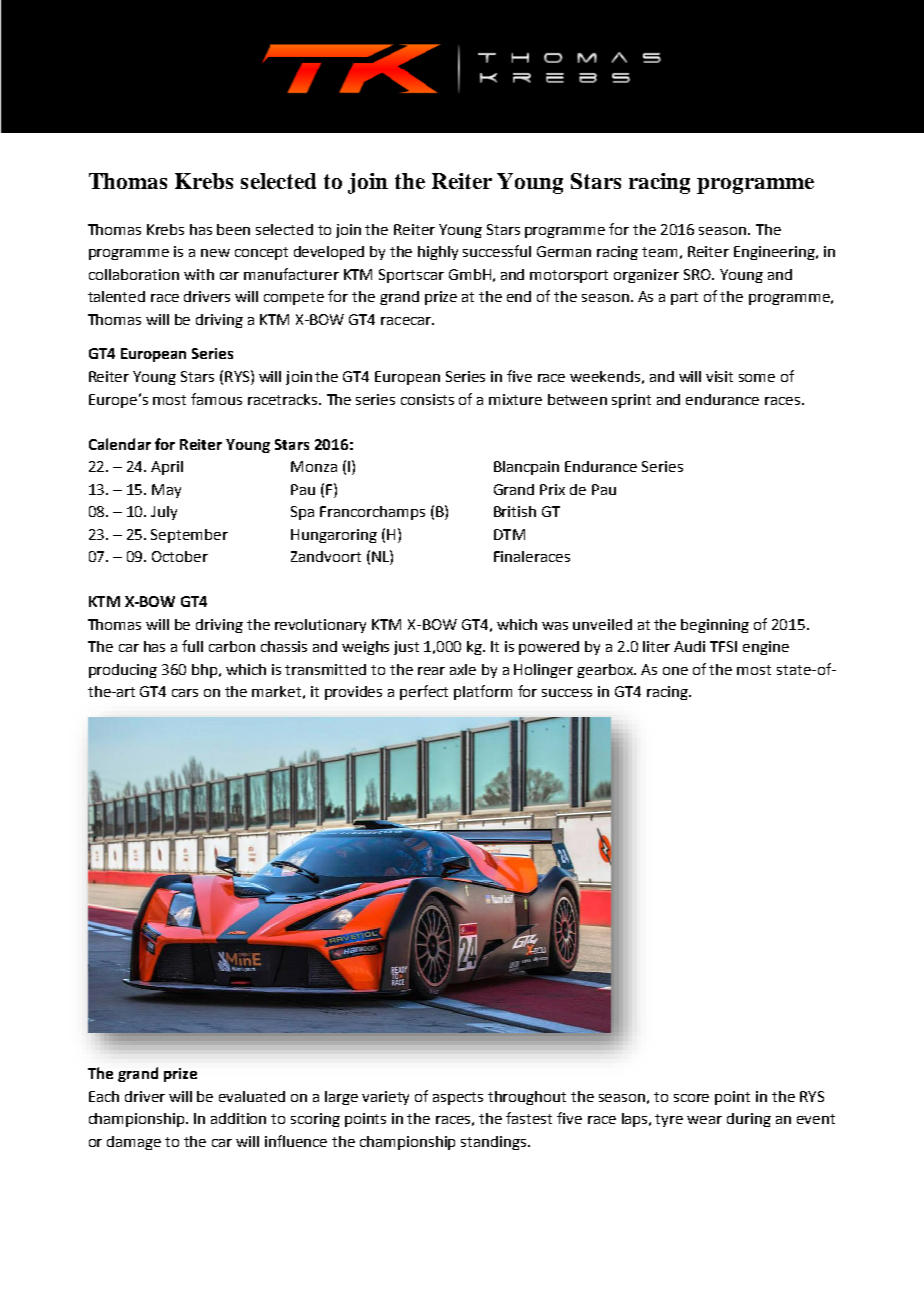  What do you see at coordinates (215, 253) in the image?
I see `new` at bounding box center [215, 253].
